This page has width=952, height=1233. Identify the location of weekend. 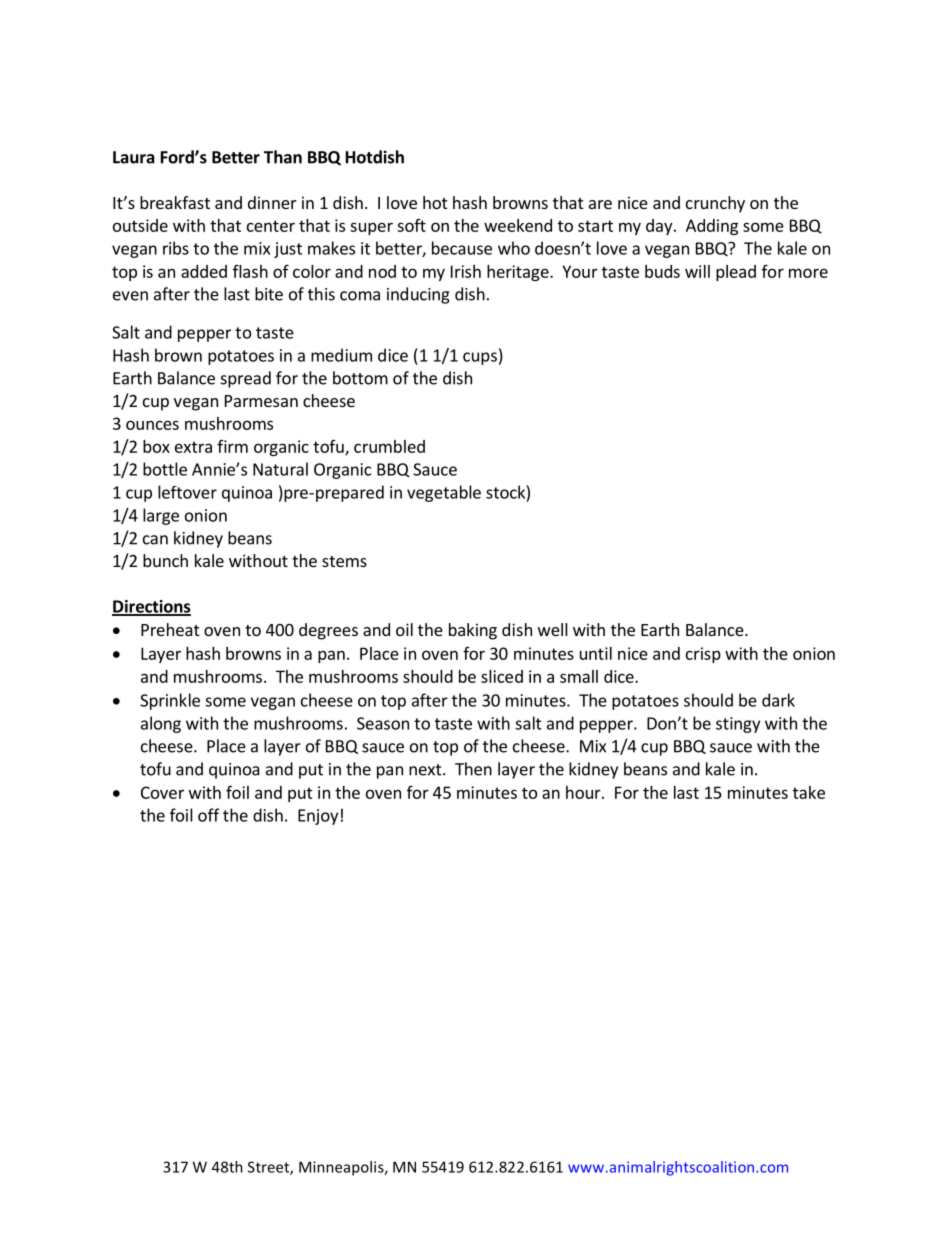
(518, 225).
